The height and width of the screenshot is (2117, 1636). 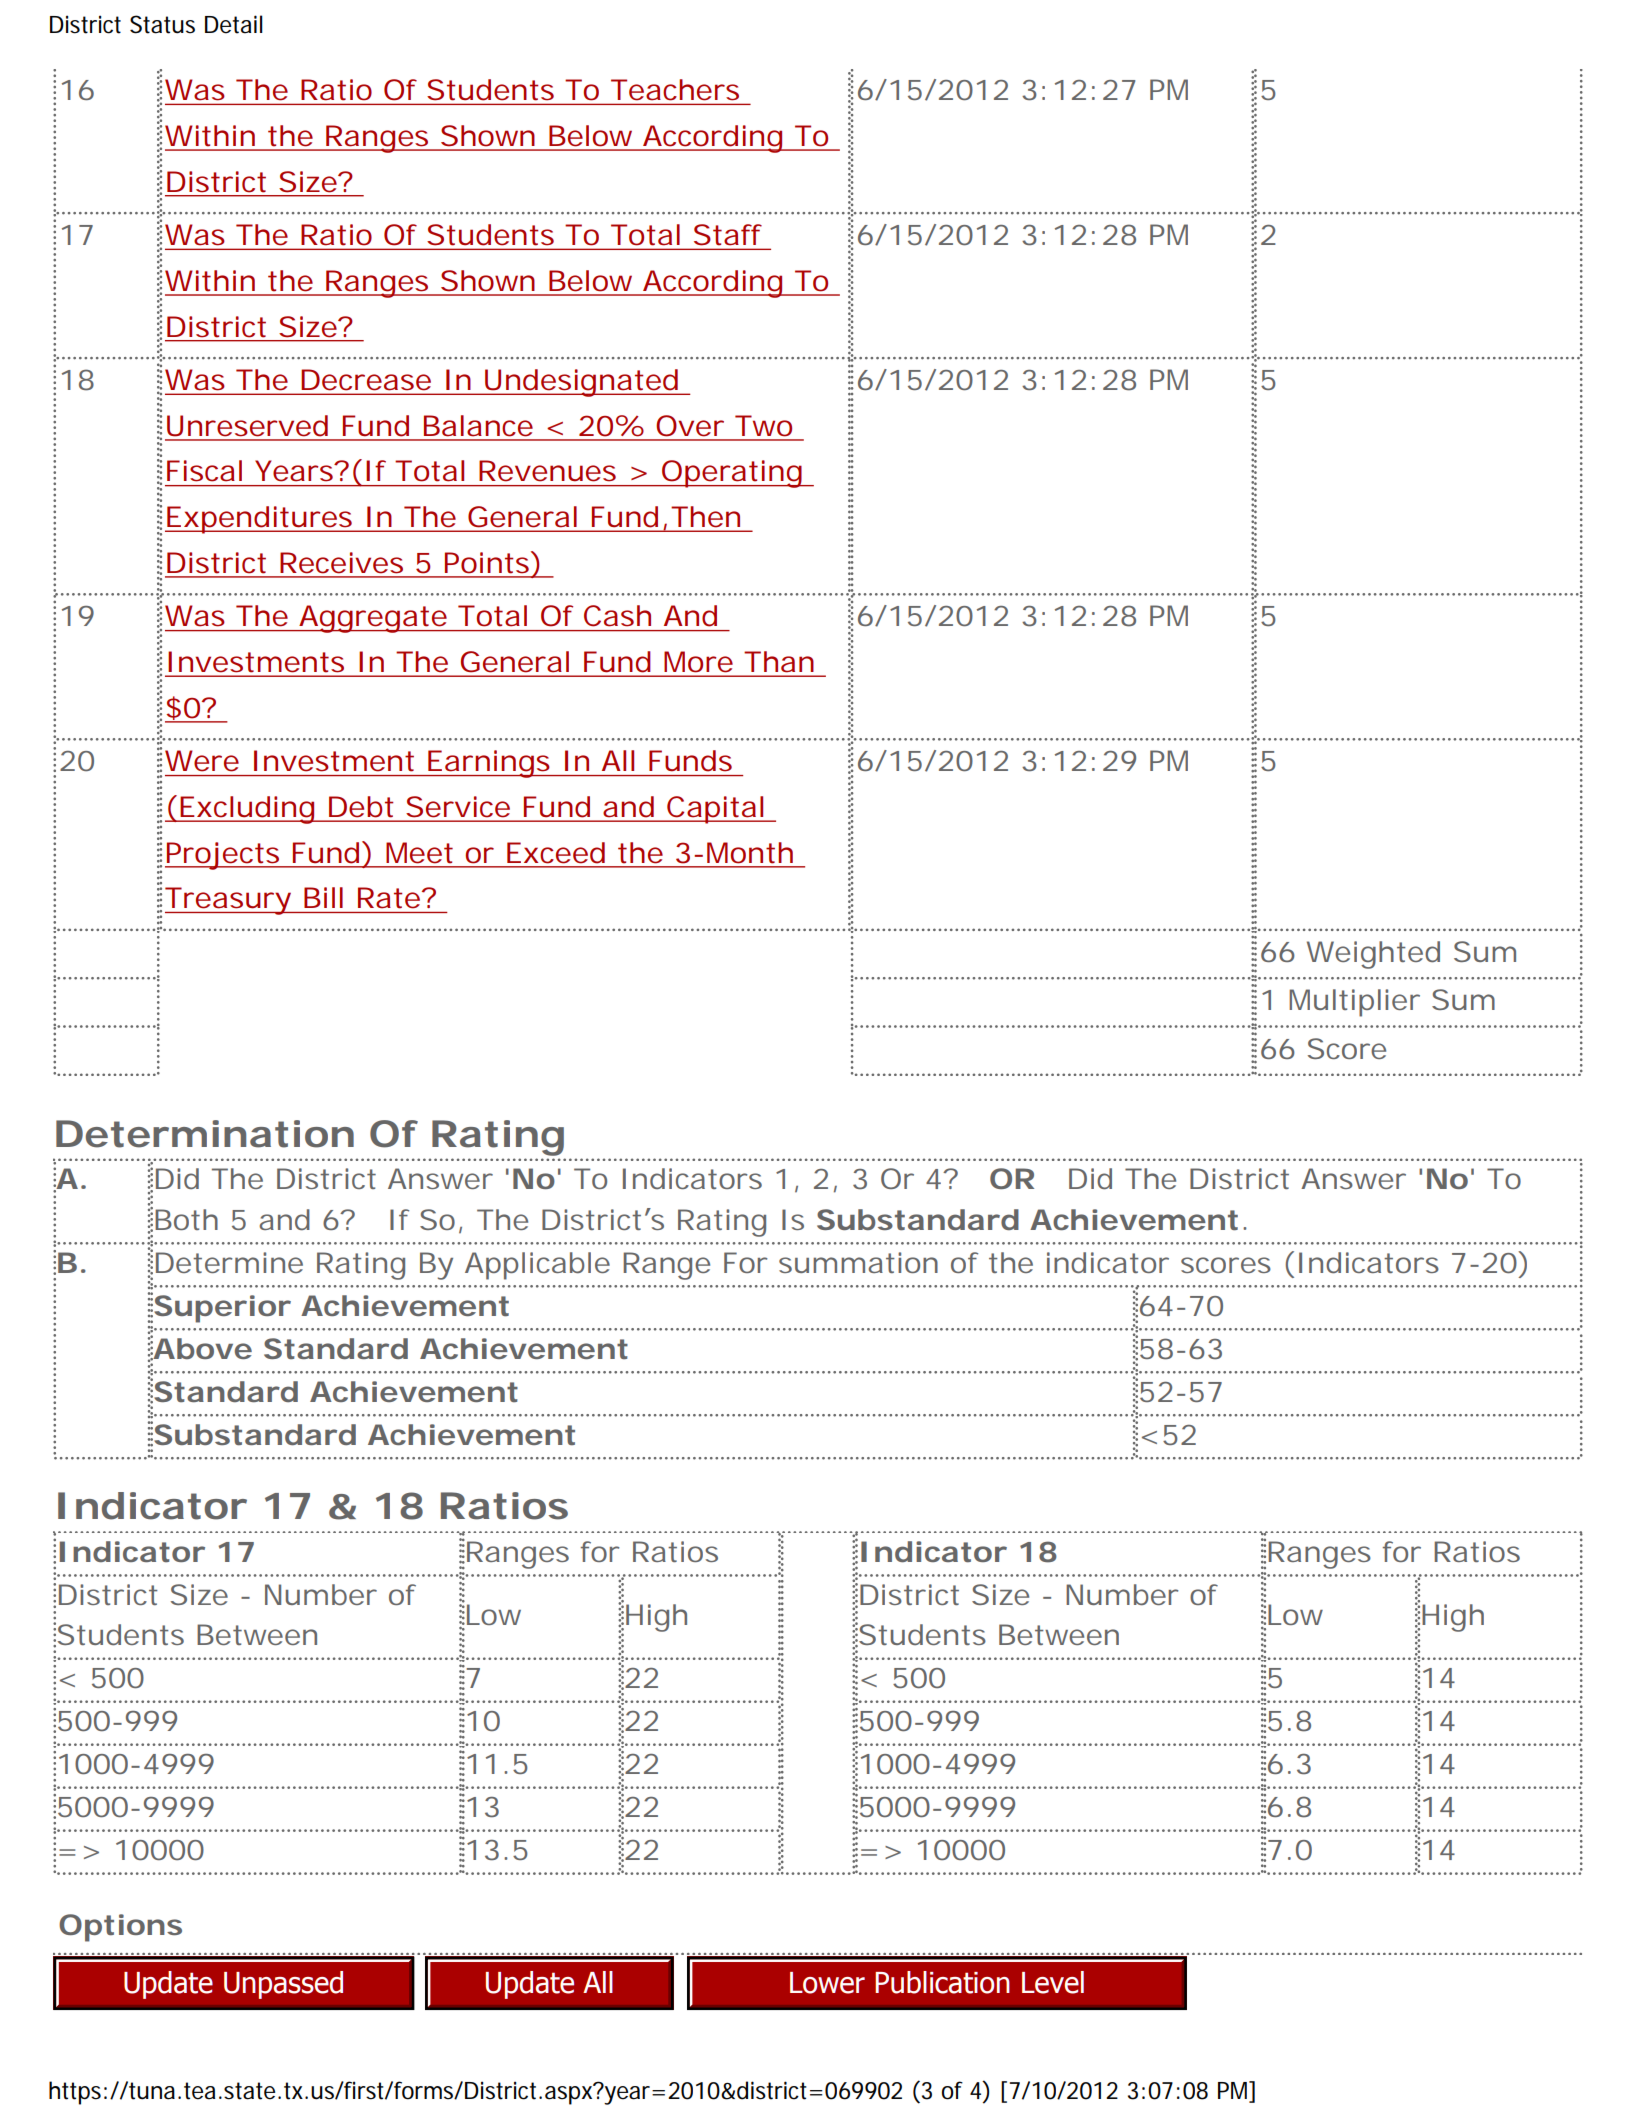 I want to click on Than, so click(x=779, y=661).
